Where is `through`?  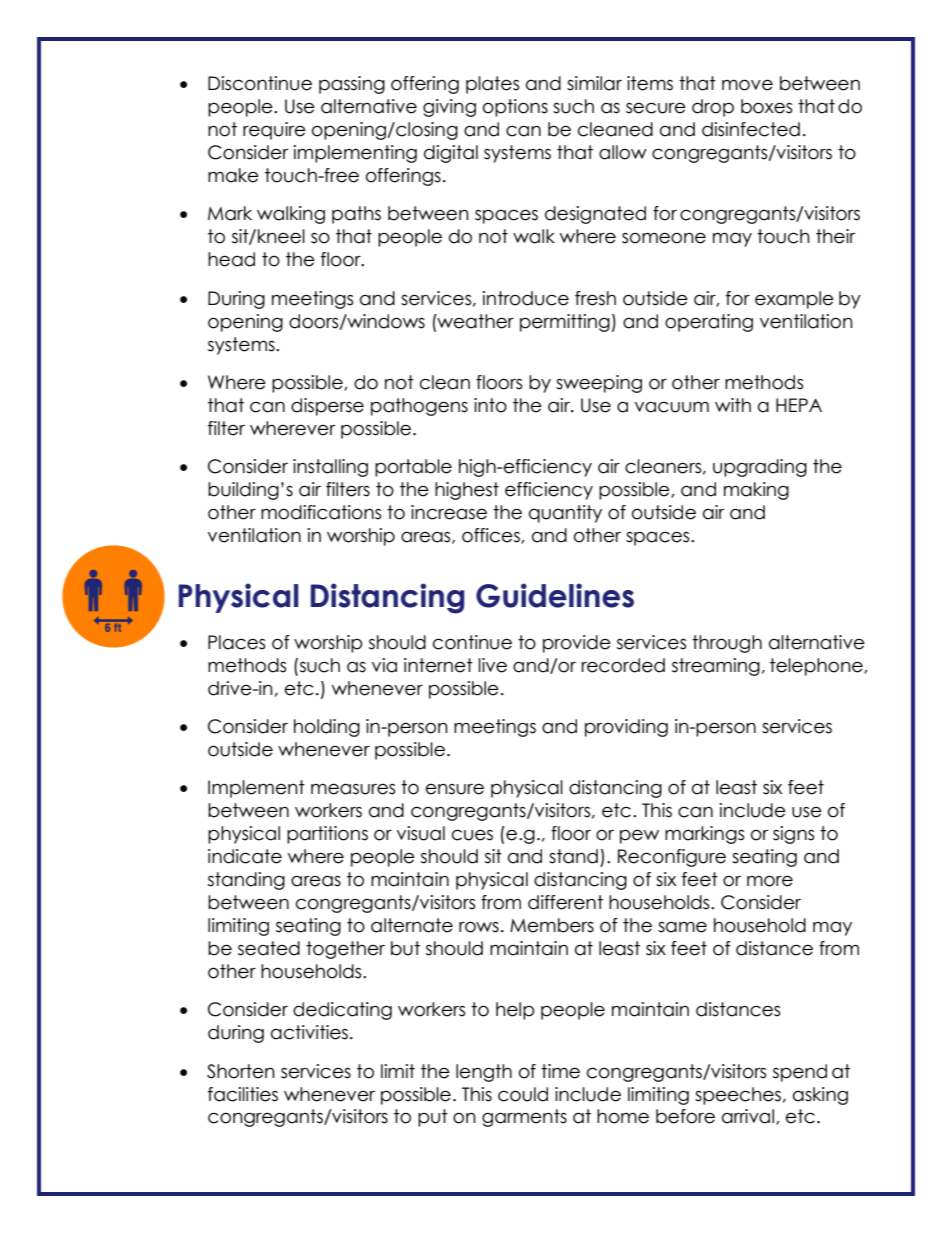
through is located at coordinates (727, 644).
